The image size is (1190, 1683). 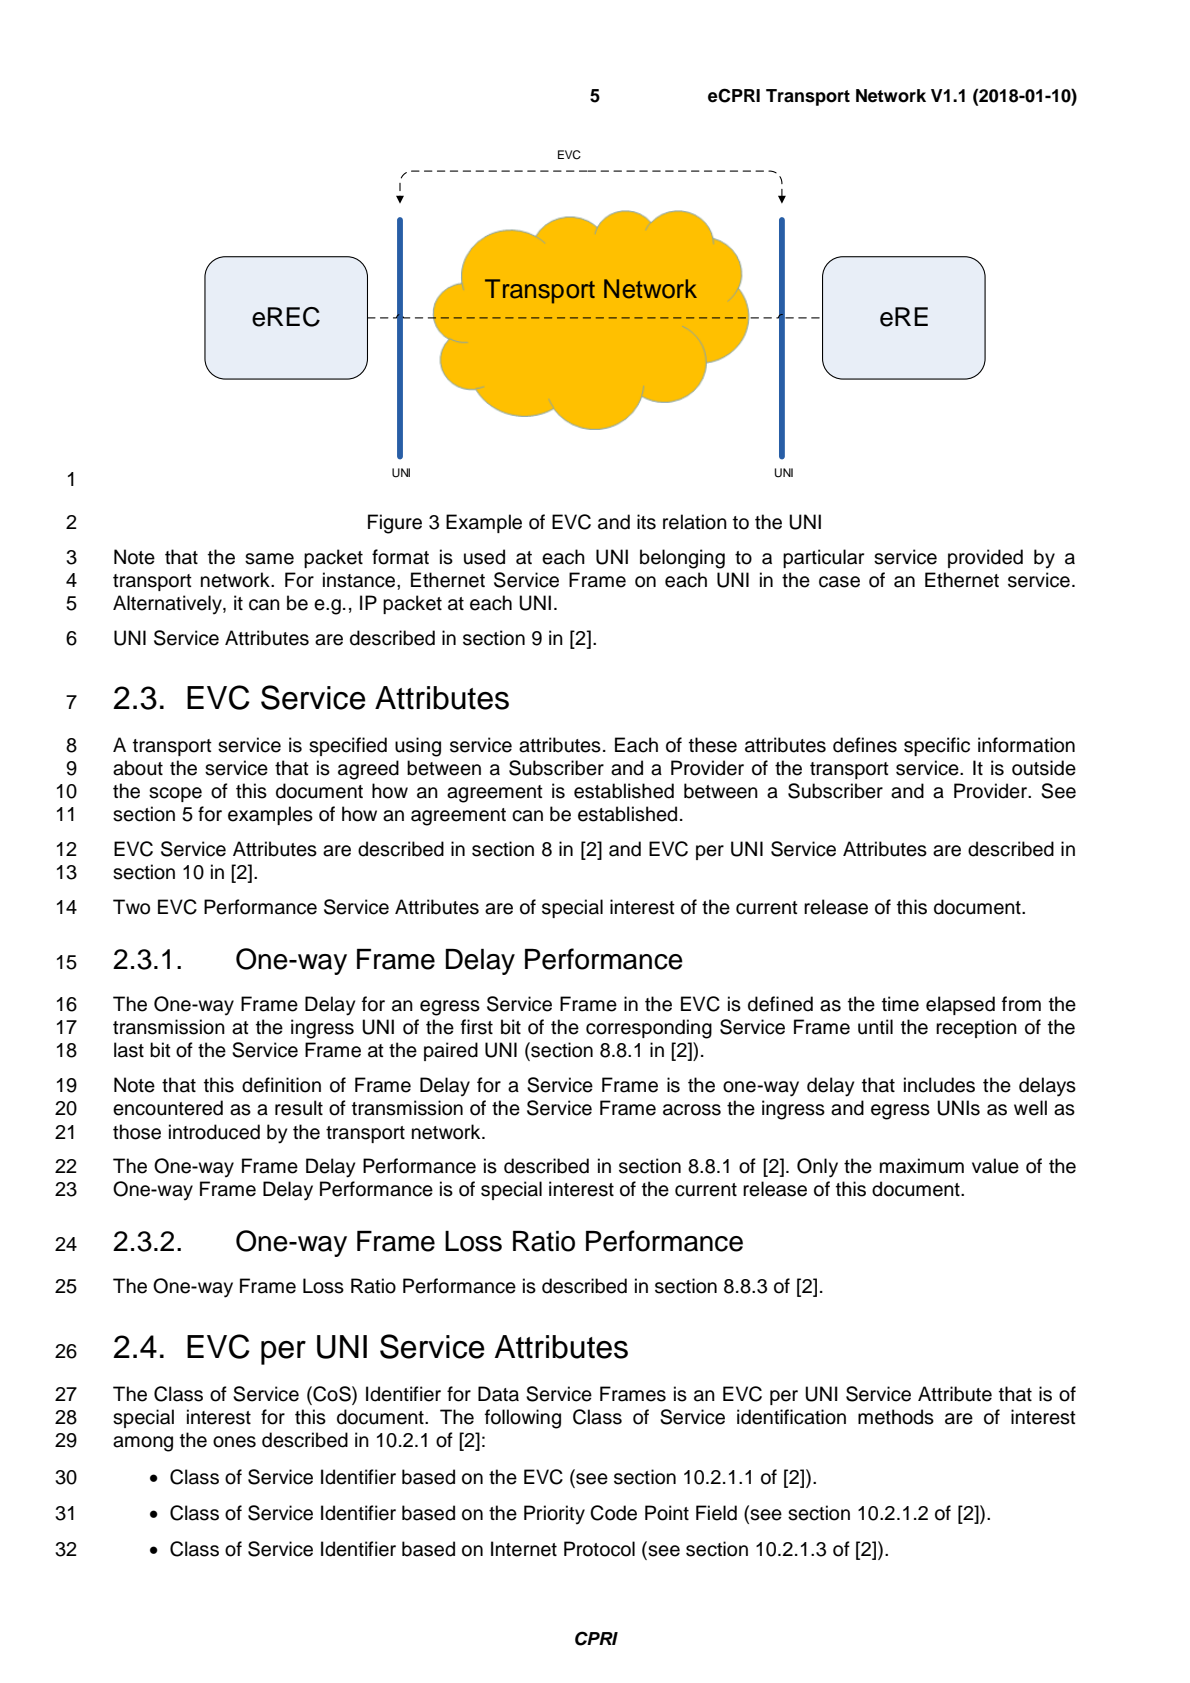 I want to click on its, so click(x=646, y=522).
